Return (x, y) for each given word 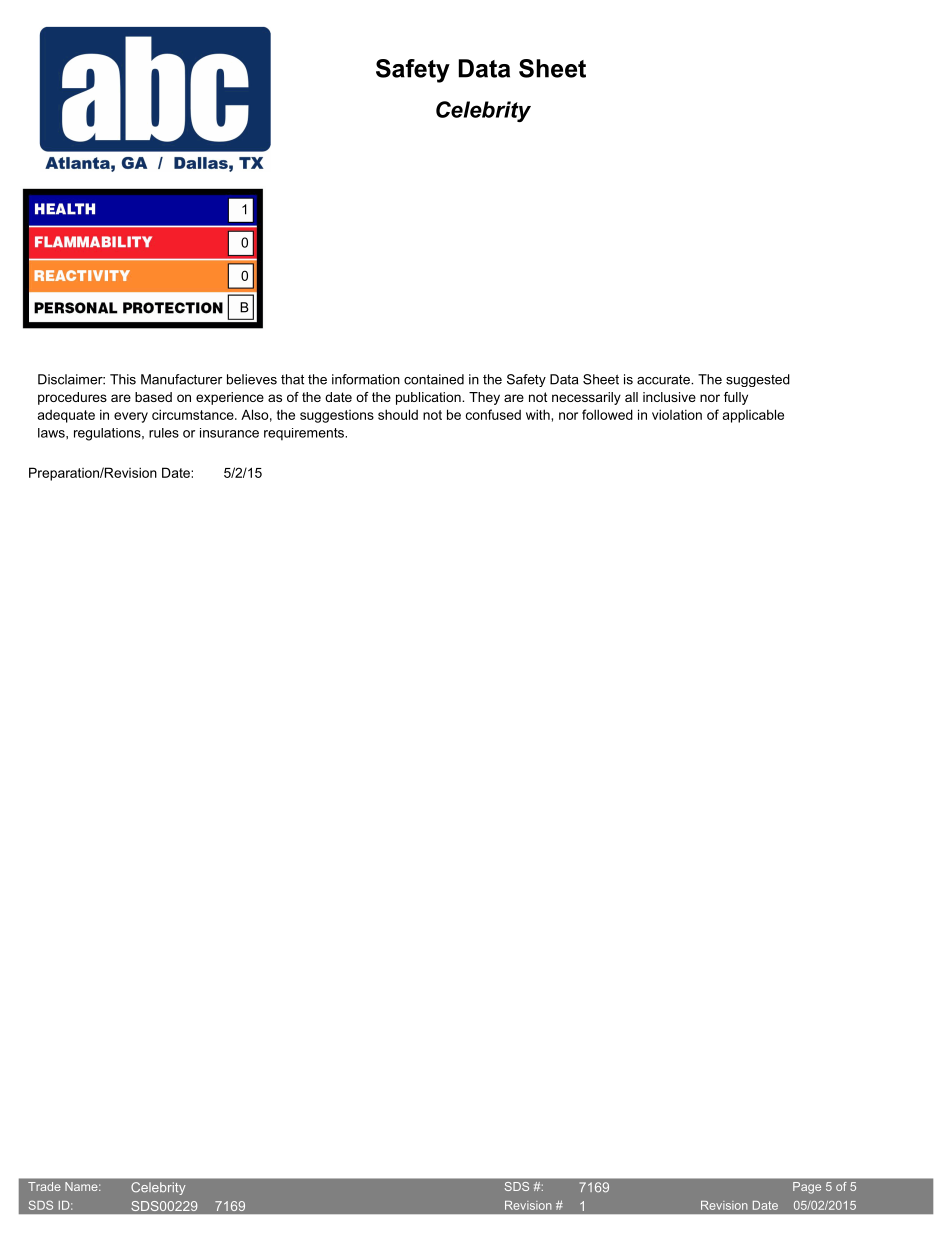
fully (736, 398)
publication (429, 398)
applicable (753, 416)
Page (807, 1187)
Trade (44, 1186)
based (153, 397)
